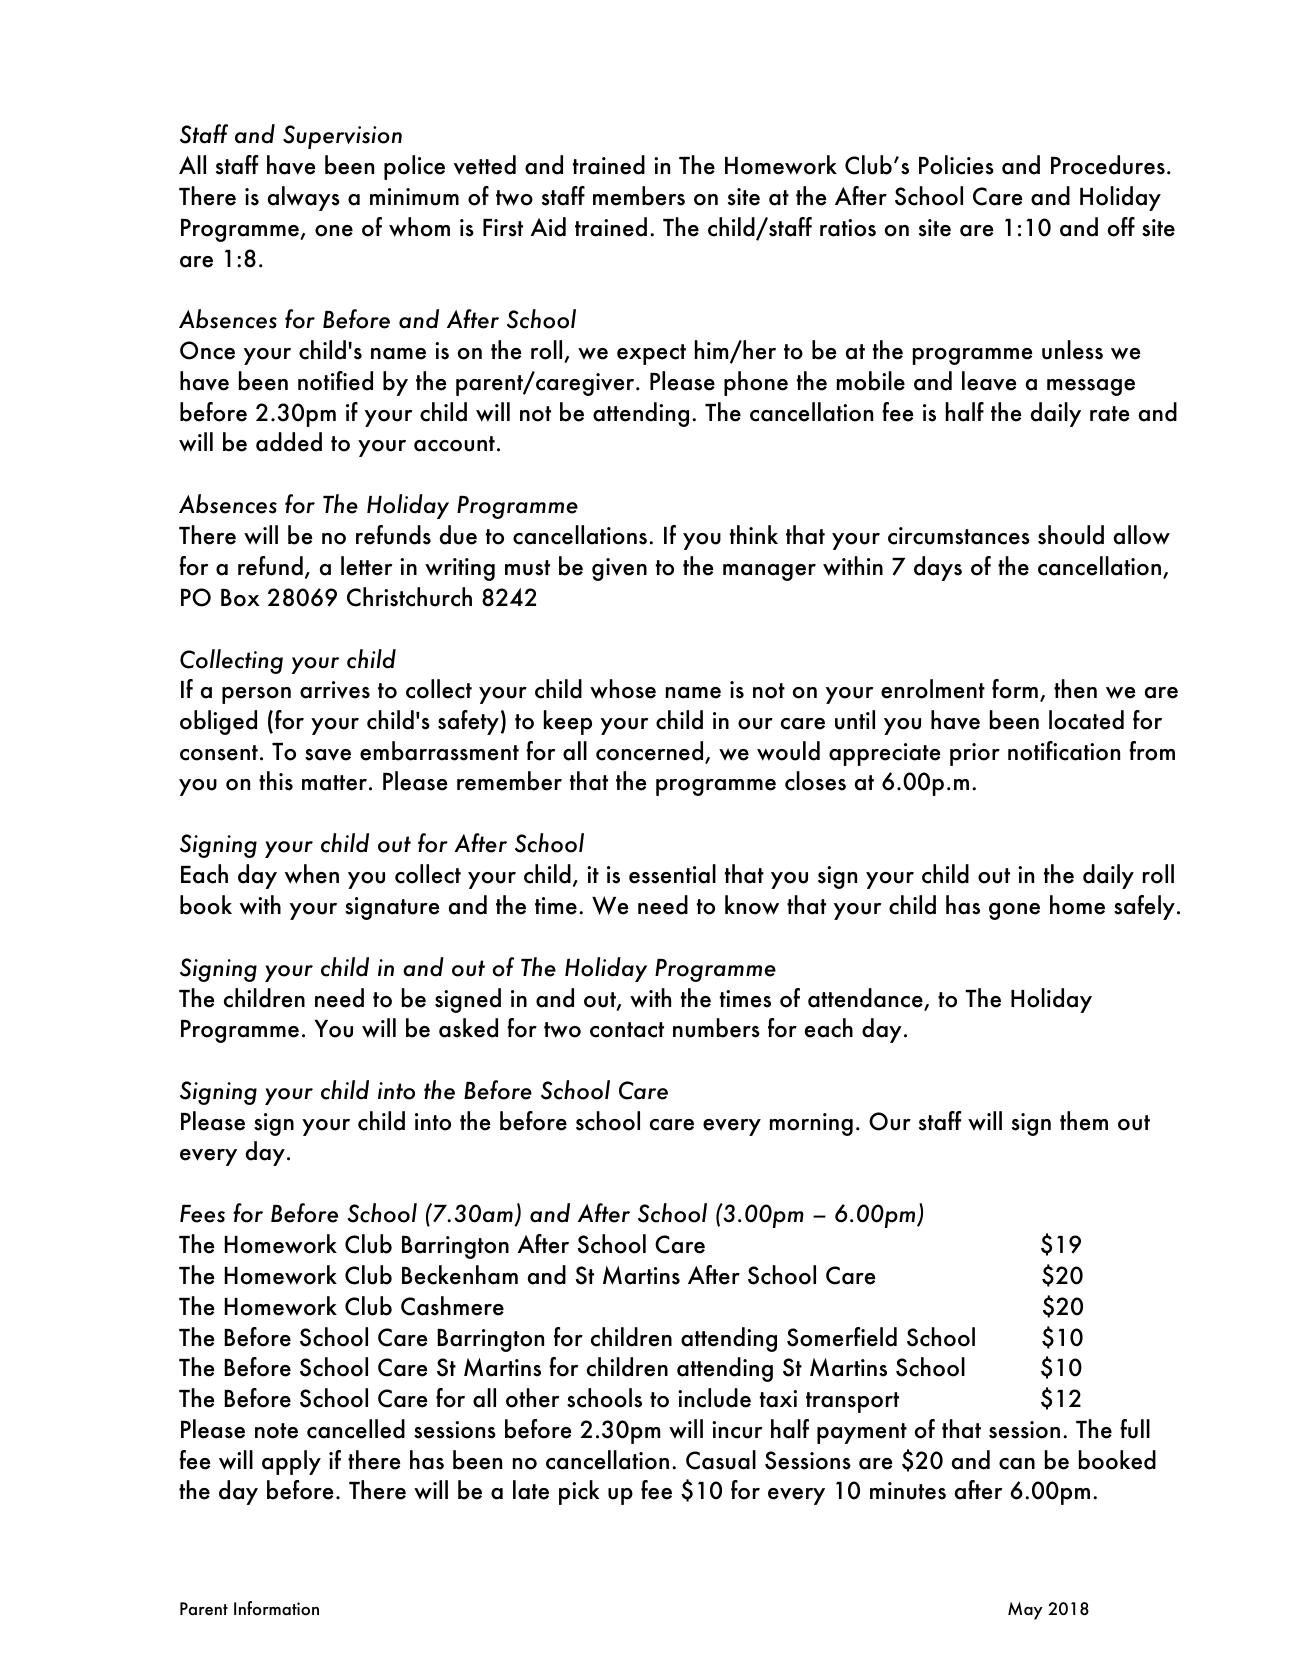 This image has height=1670, width=1290. I want to click on members, so click(639, 196).
